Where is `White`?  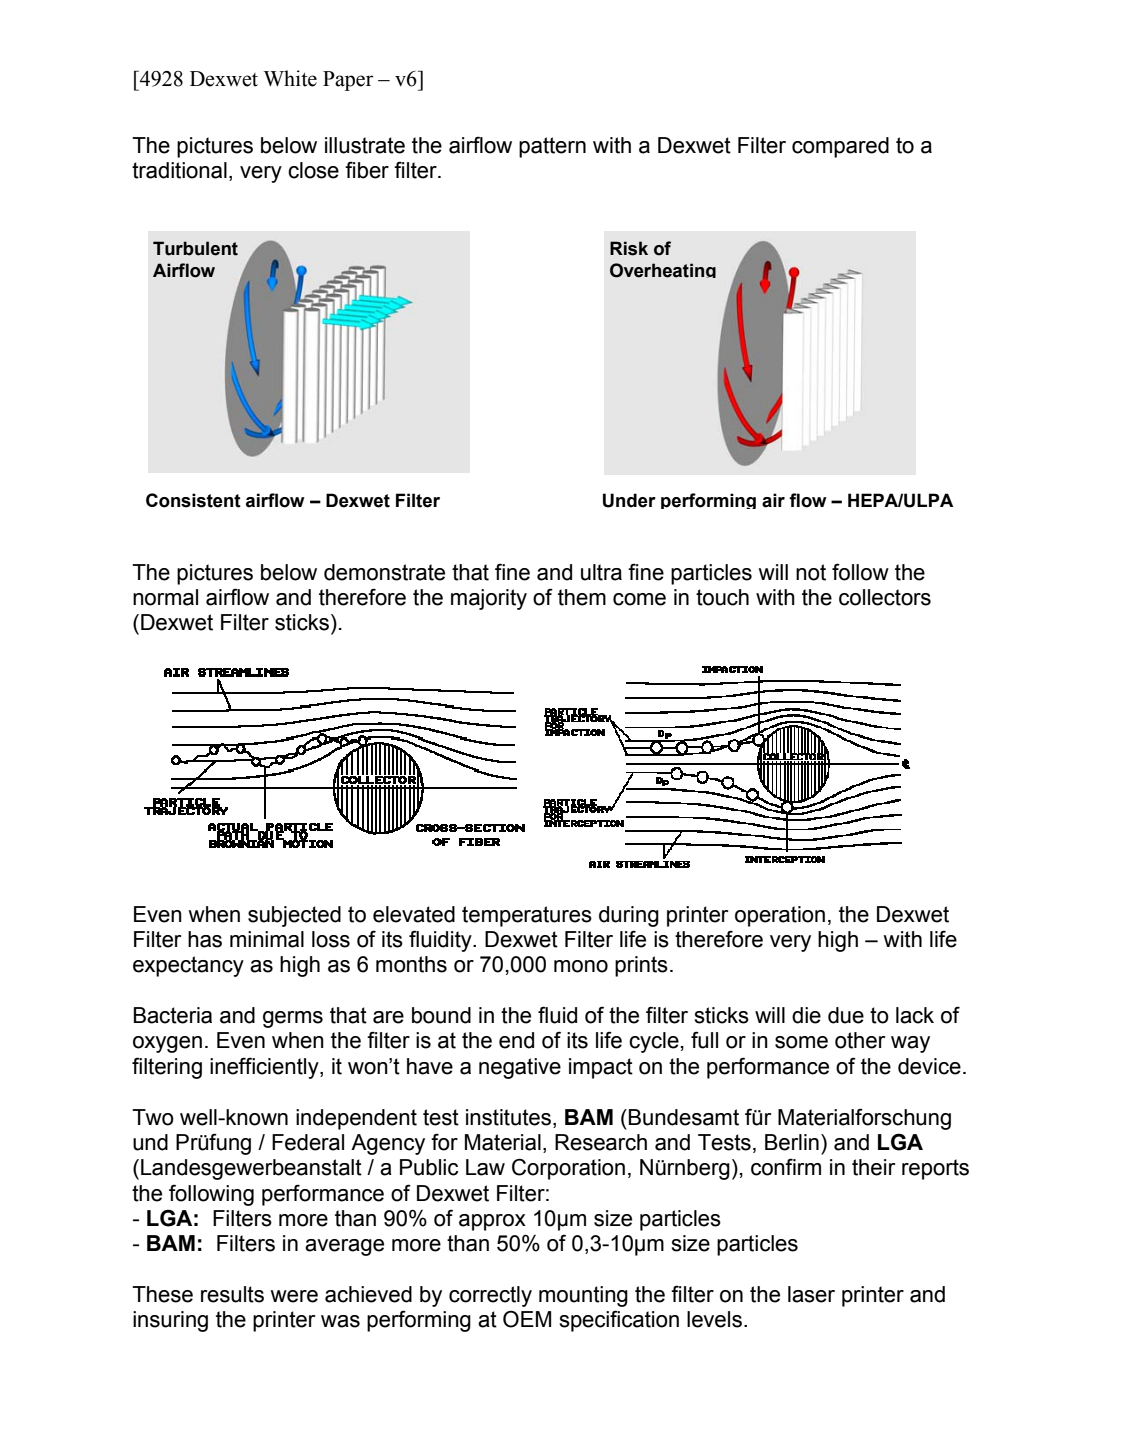
White is located at coordinates (290, 78).
